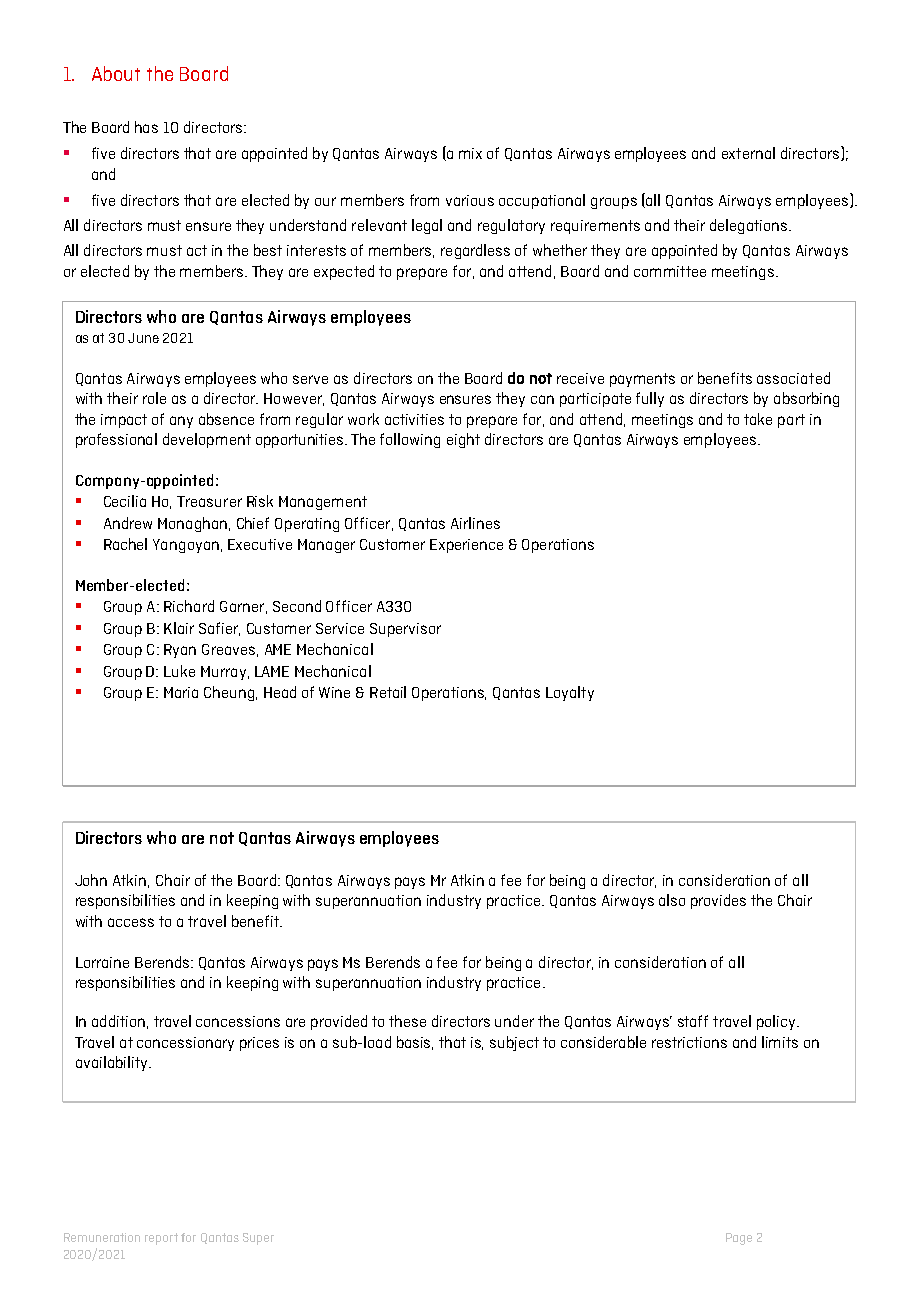 The height and width of the image is (1308, 924). I want to click on Page, so click(739, 1239).
